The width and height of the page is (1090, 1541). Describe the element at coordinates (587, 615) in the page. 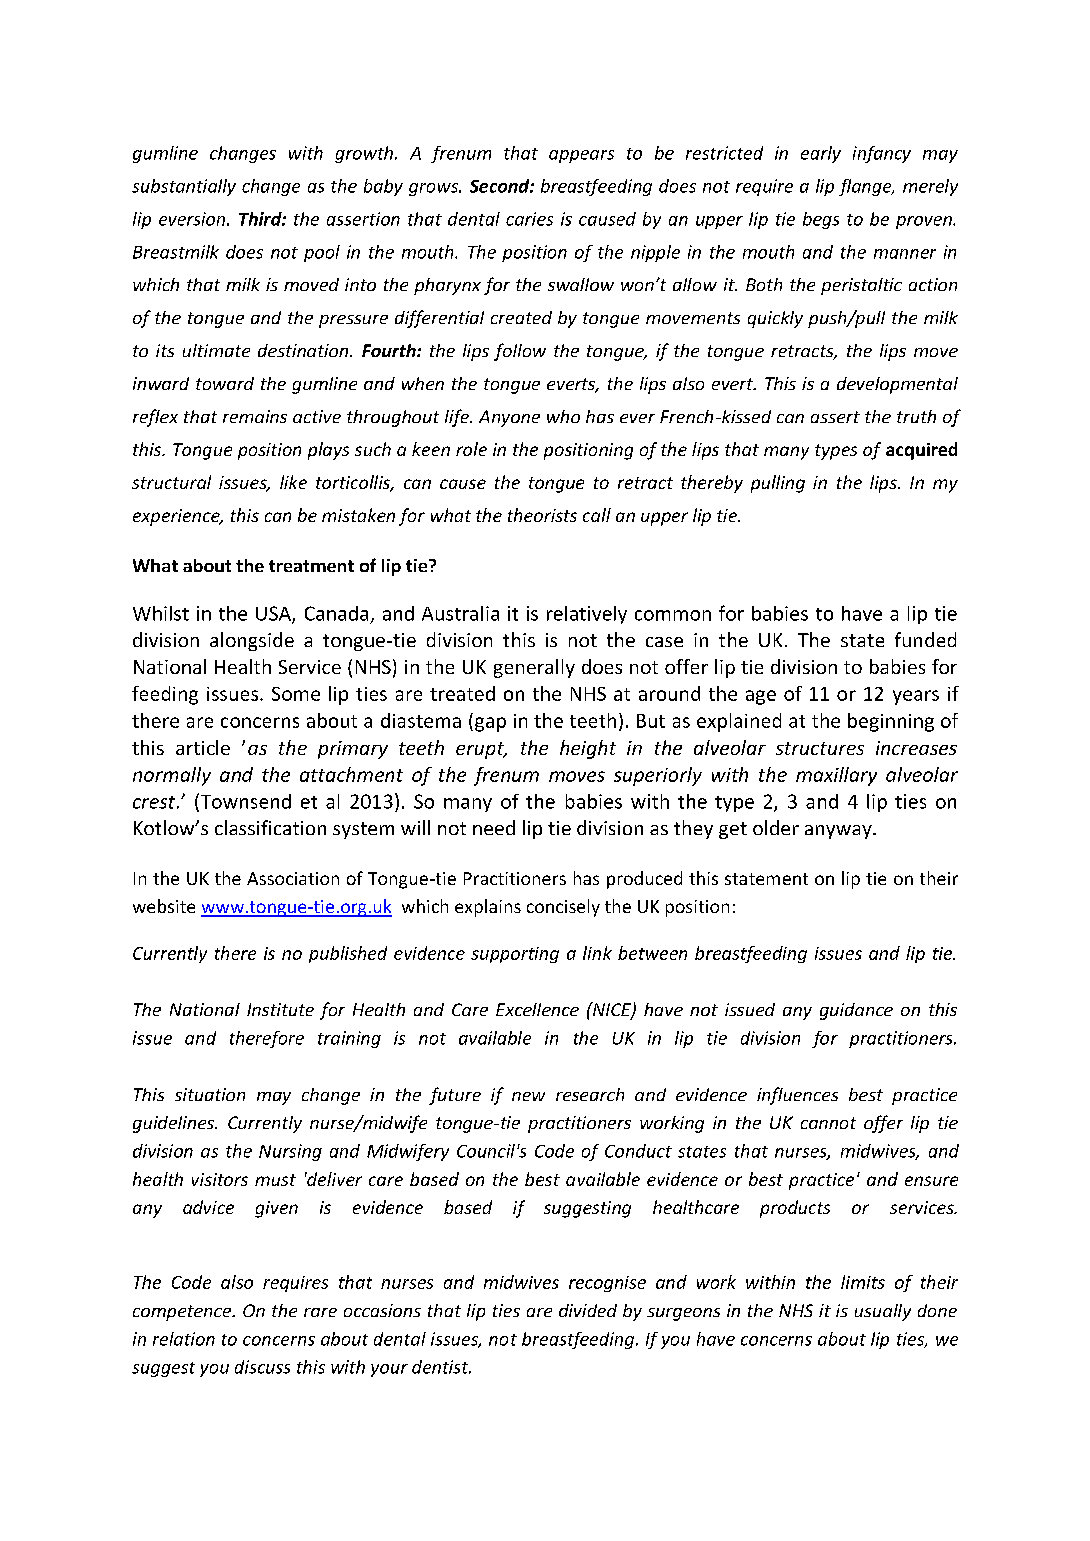

I see `relatively` at that location.
